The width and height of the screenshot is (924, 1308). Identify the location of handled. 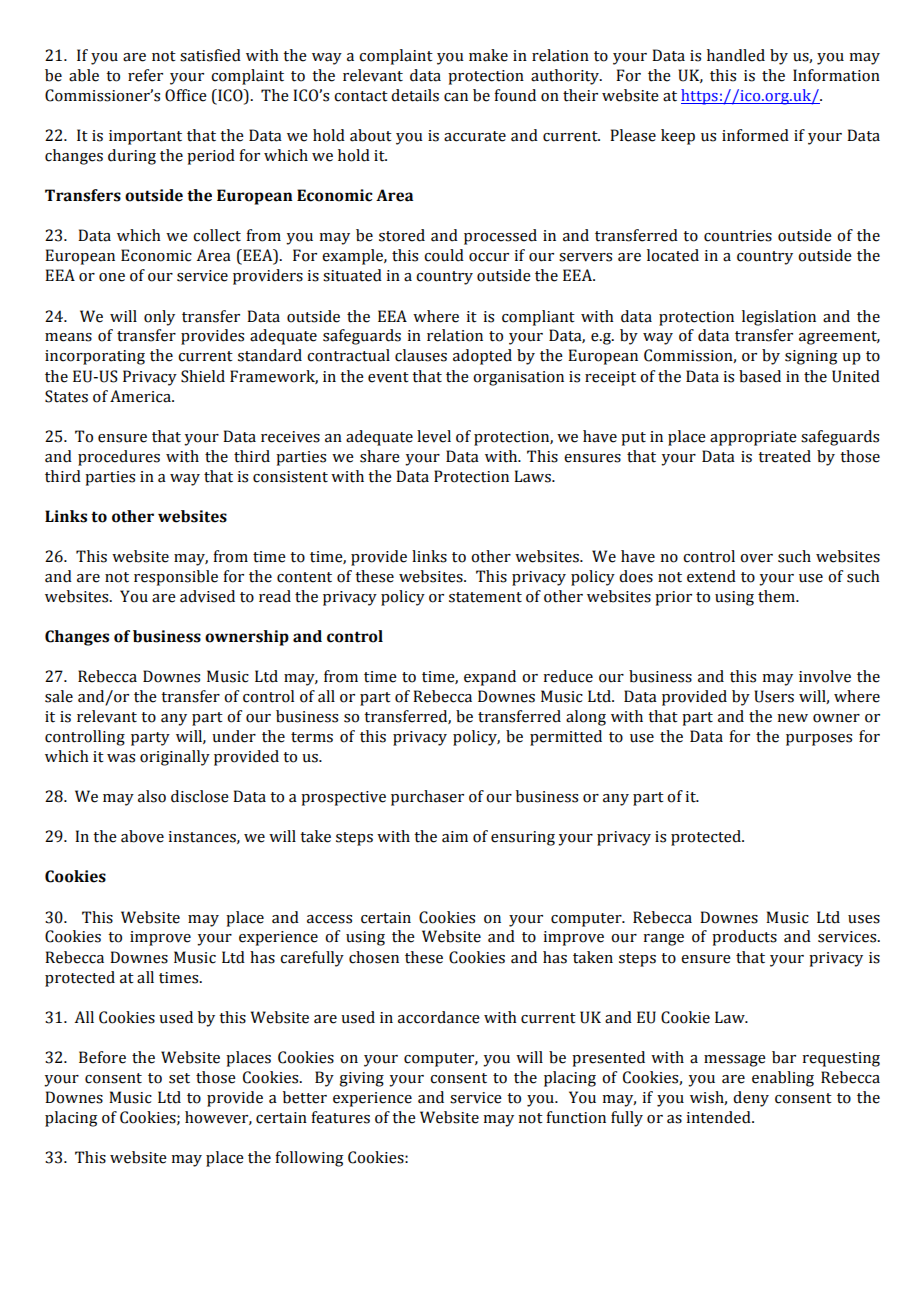
(736, 55).
